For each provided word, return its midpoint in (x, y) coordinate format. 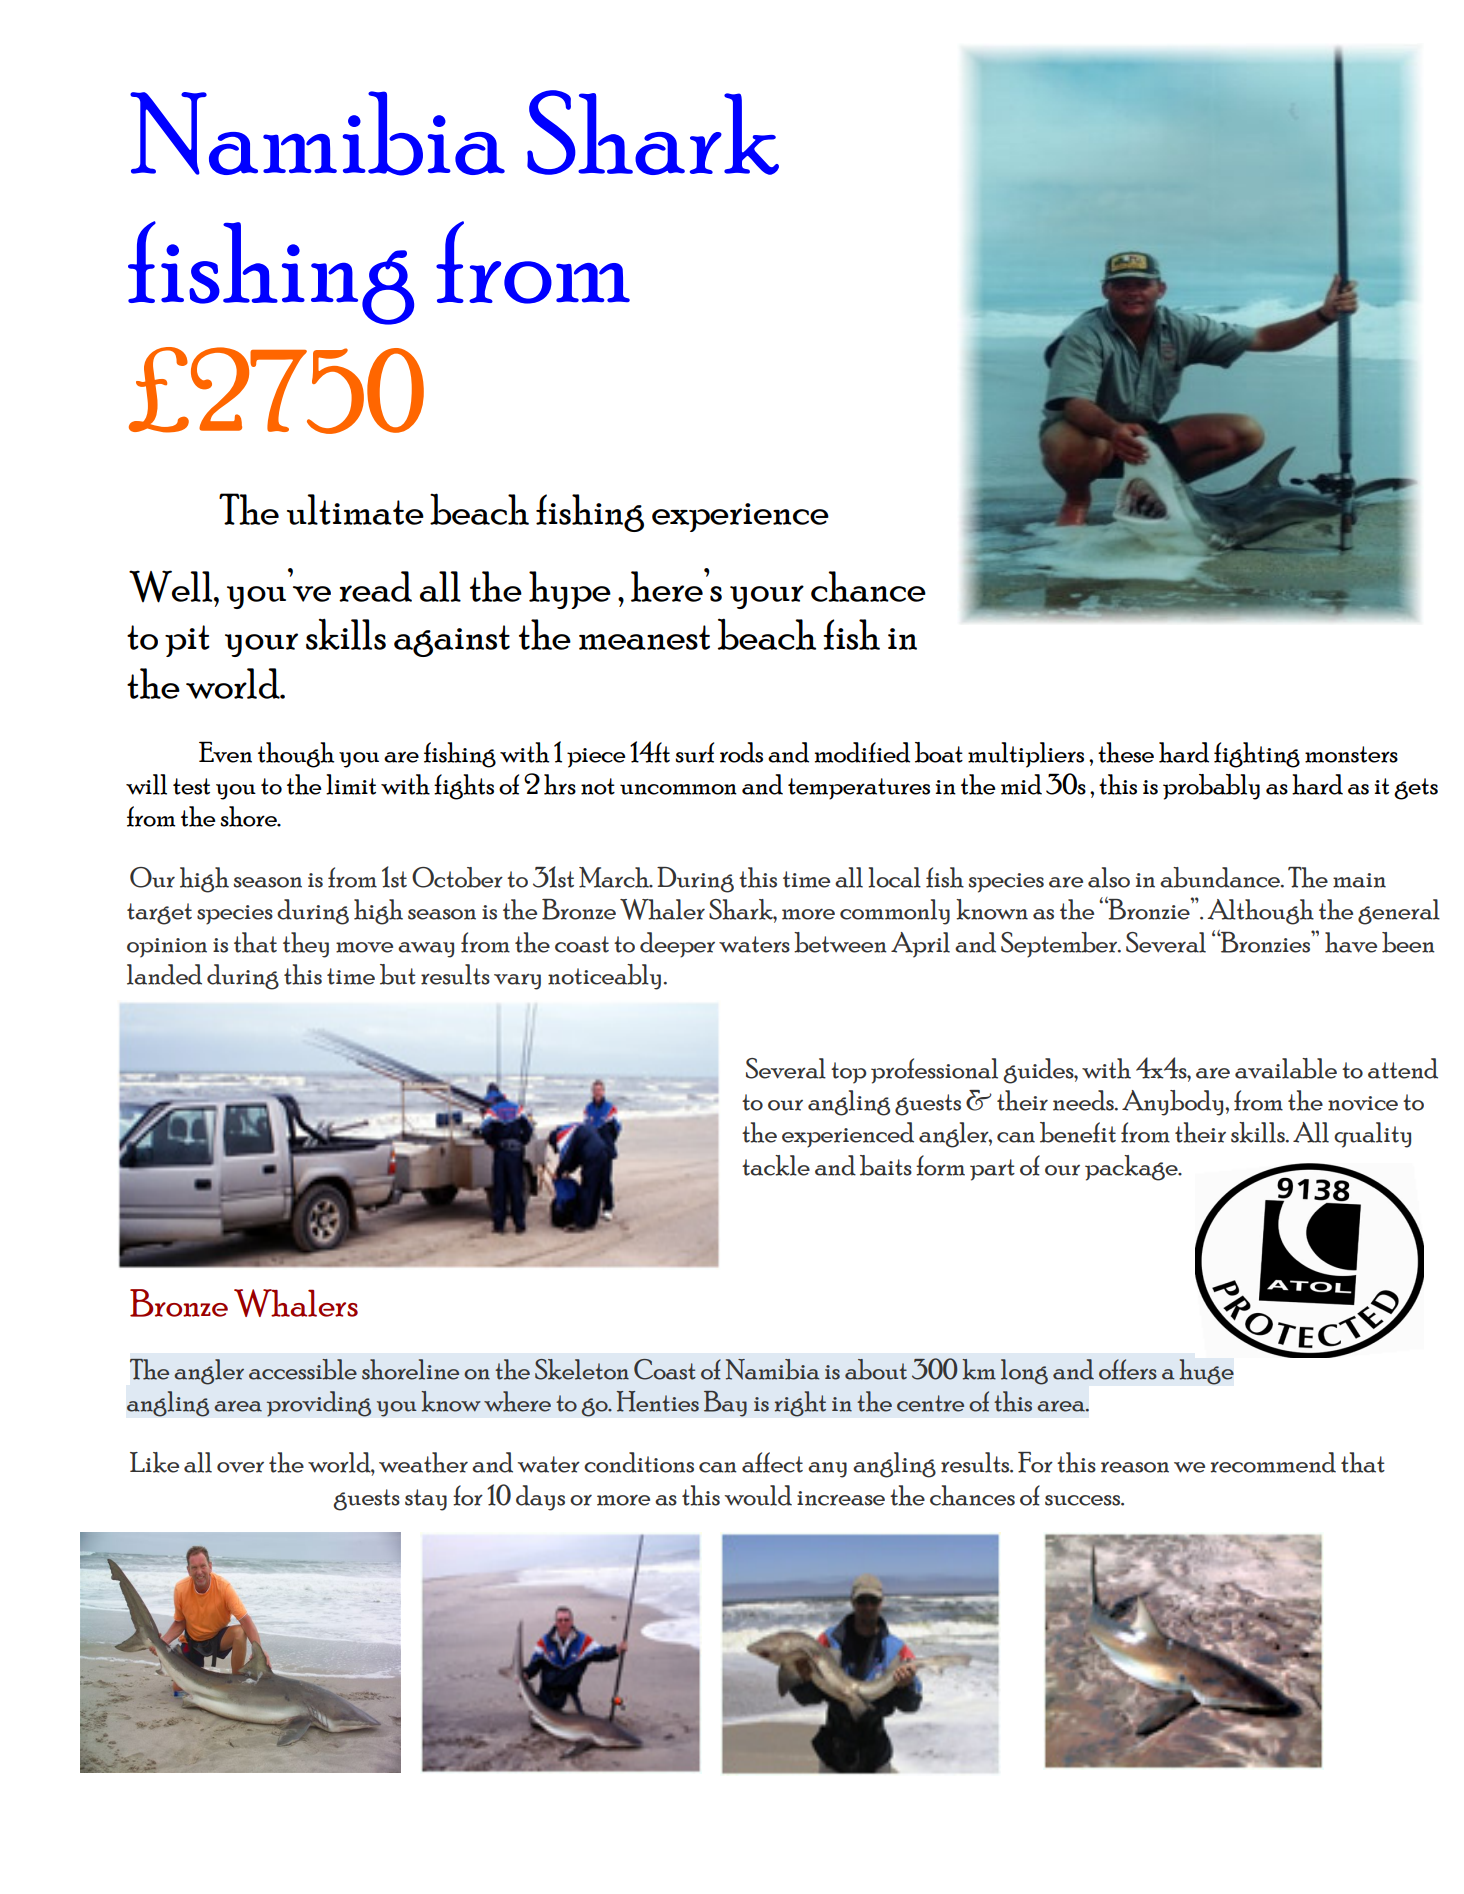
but (398, 974)
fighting (1257, 755)
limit (351, 784)
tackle (776, 1165)
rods (741, 752)
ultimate (355, 509)
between (840, 942)
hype (570, 590)
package (1132, 1168)
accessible (303, 1369)
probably (1211, 787)
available (1286, 1068)
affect (772, 1462)
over (240, 1467)
